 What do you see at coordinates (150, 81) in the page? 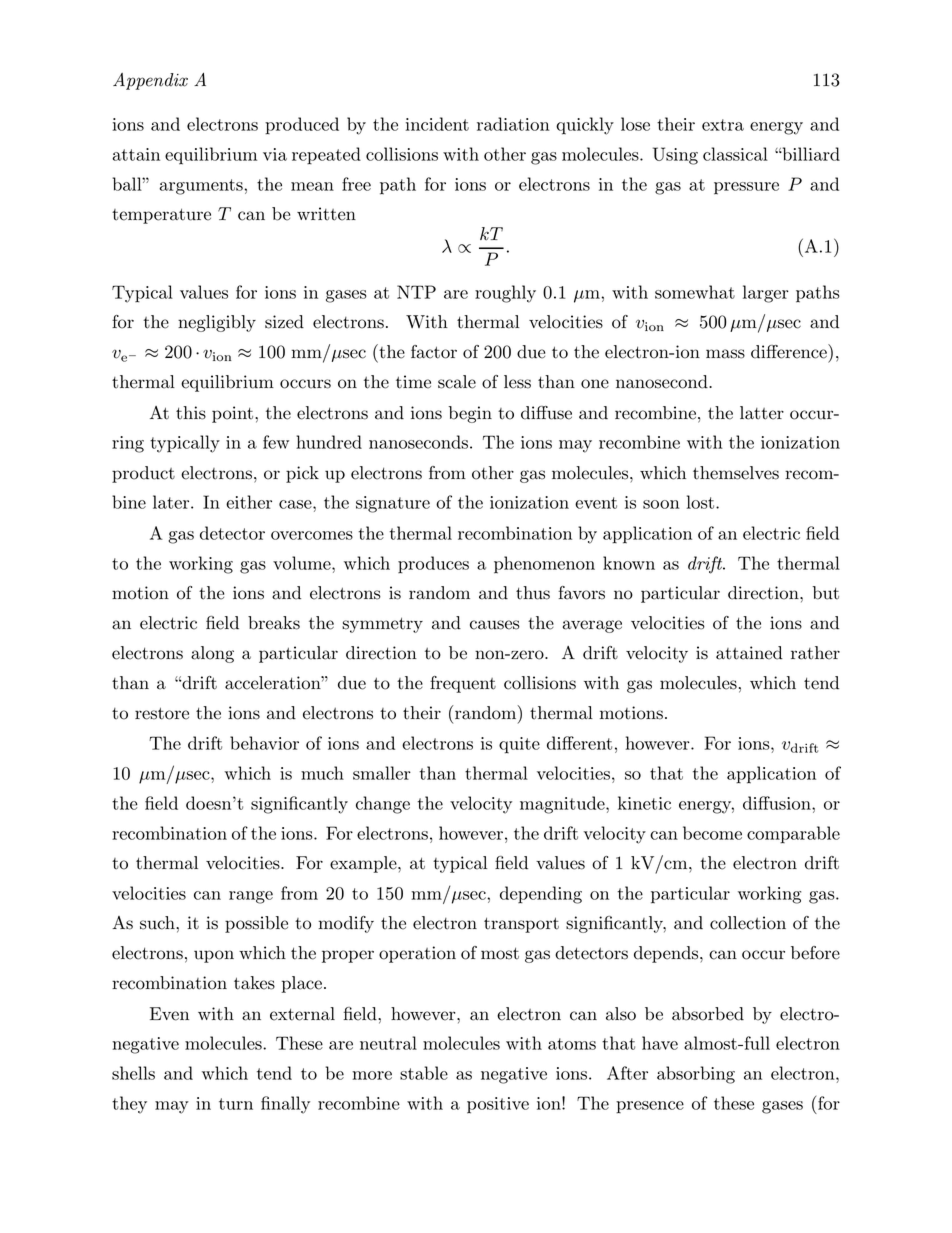
I see `Appendix` at bounding box center [150, 81].
